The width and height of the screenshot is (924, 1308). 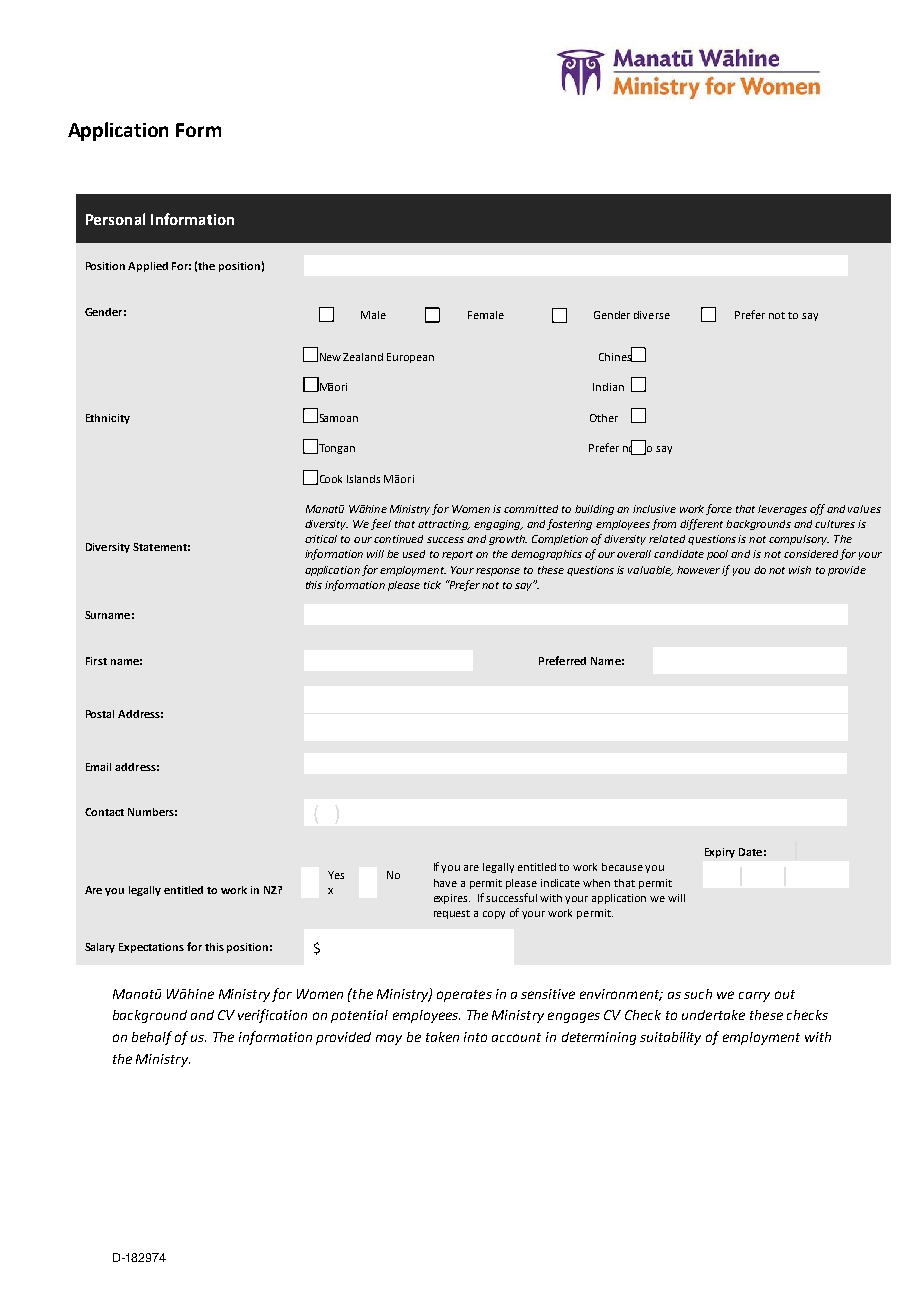 I want to click on Other, so click(x=604, y=418).
